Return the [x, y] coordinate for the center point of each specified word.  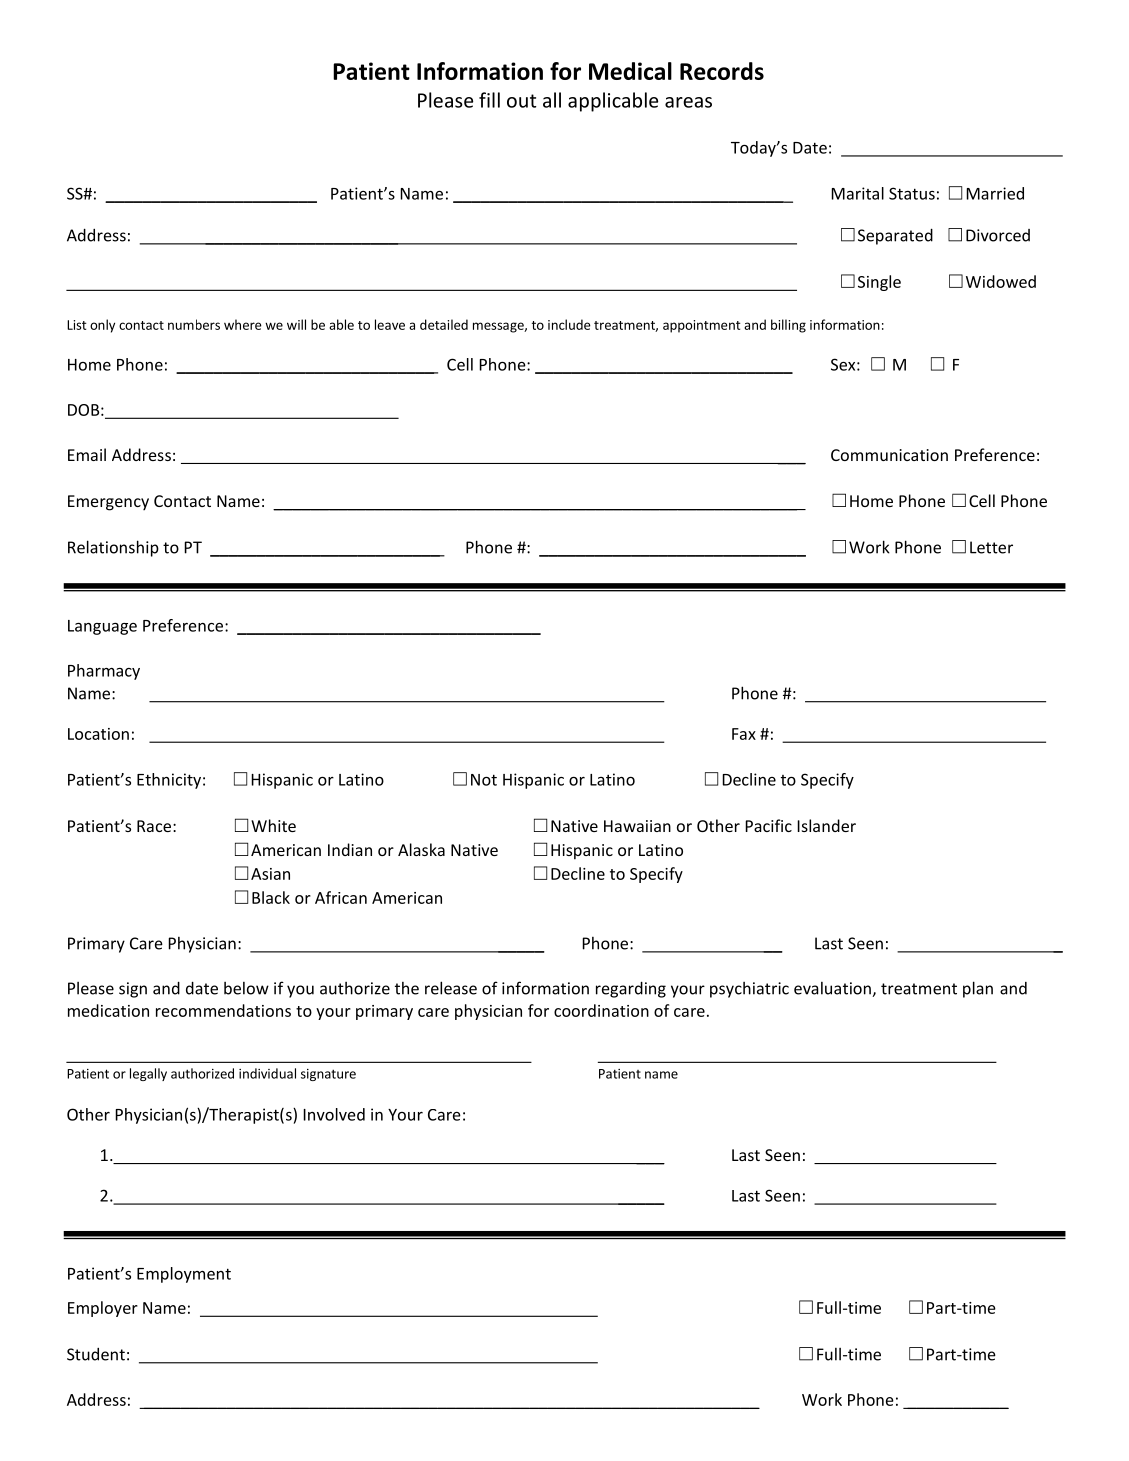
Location [98, 734]
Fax [744, 734]
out [522, 101]
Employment [184, 1275]
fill [489, 100]
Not [484, 780]
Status [912, 193]
